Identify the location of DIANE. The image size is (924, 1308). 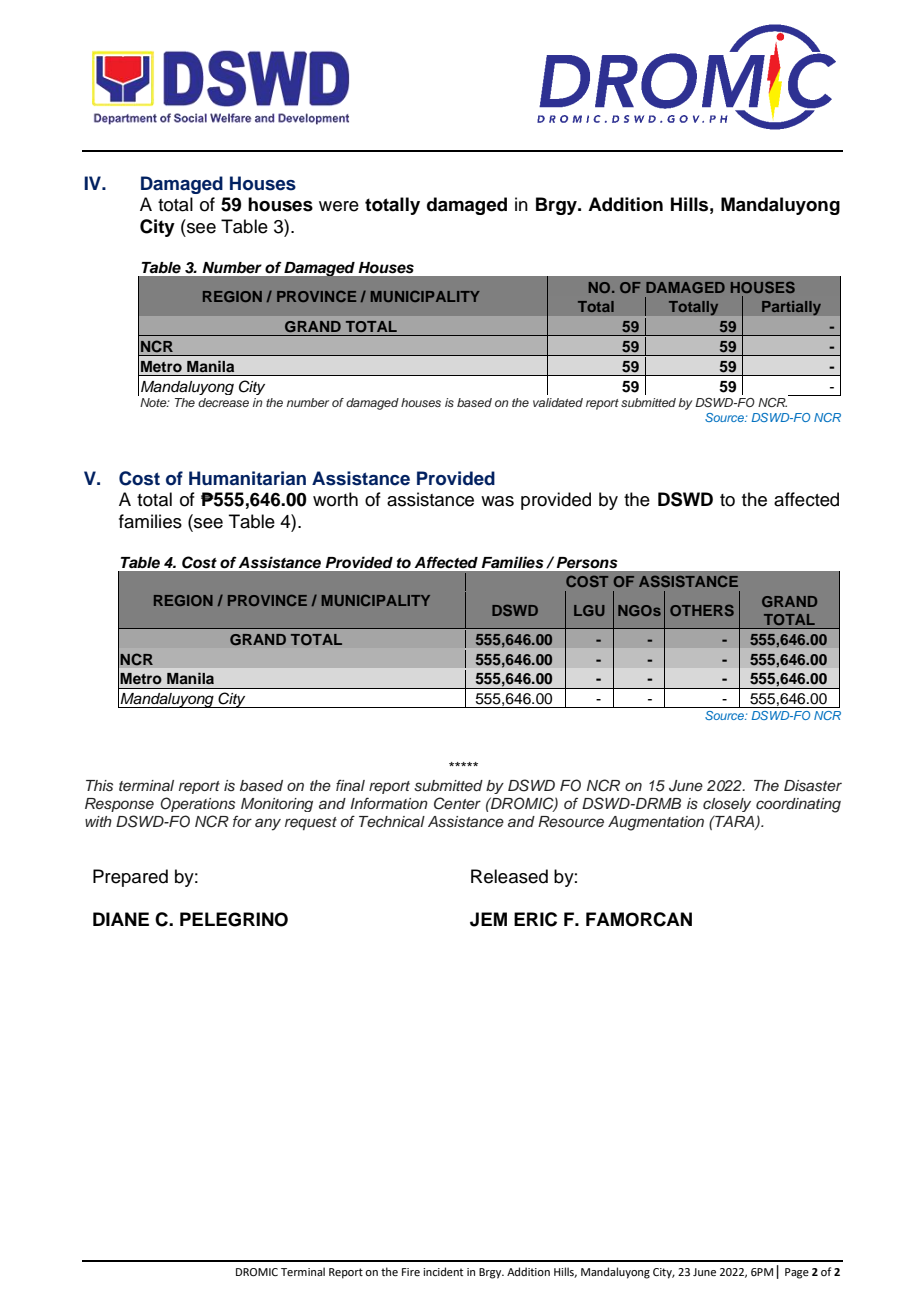
(121, 919).
